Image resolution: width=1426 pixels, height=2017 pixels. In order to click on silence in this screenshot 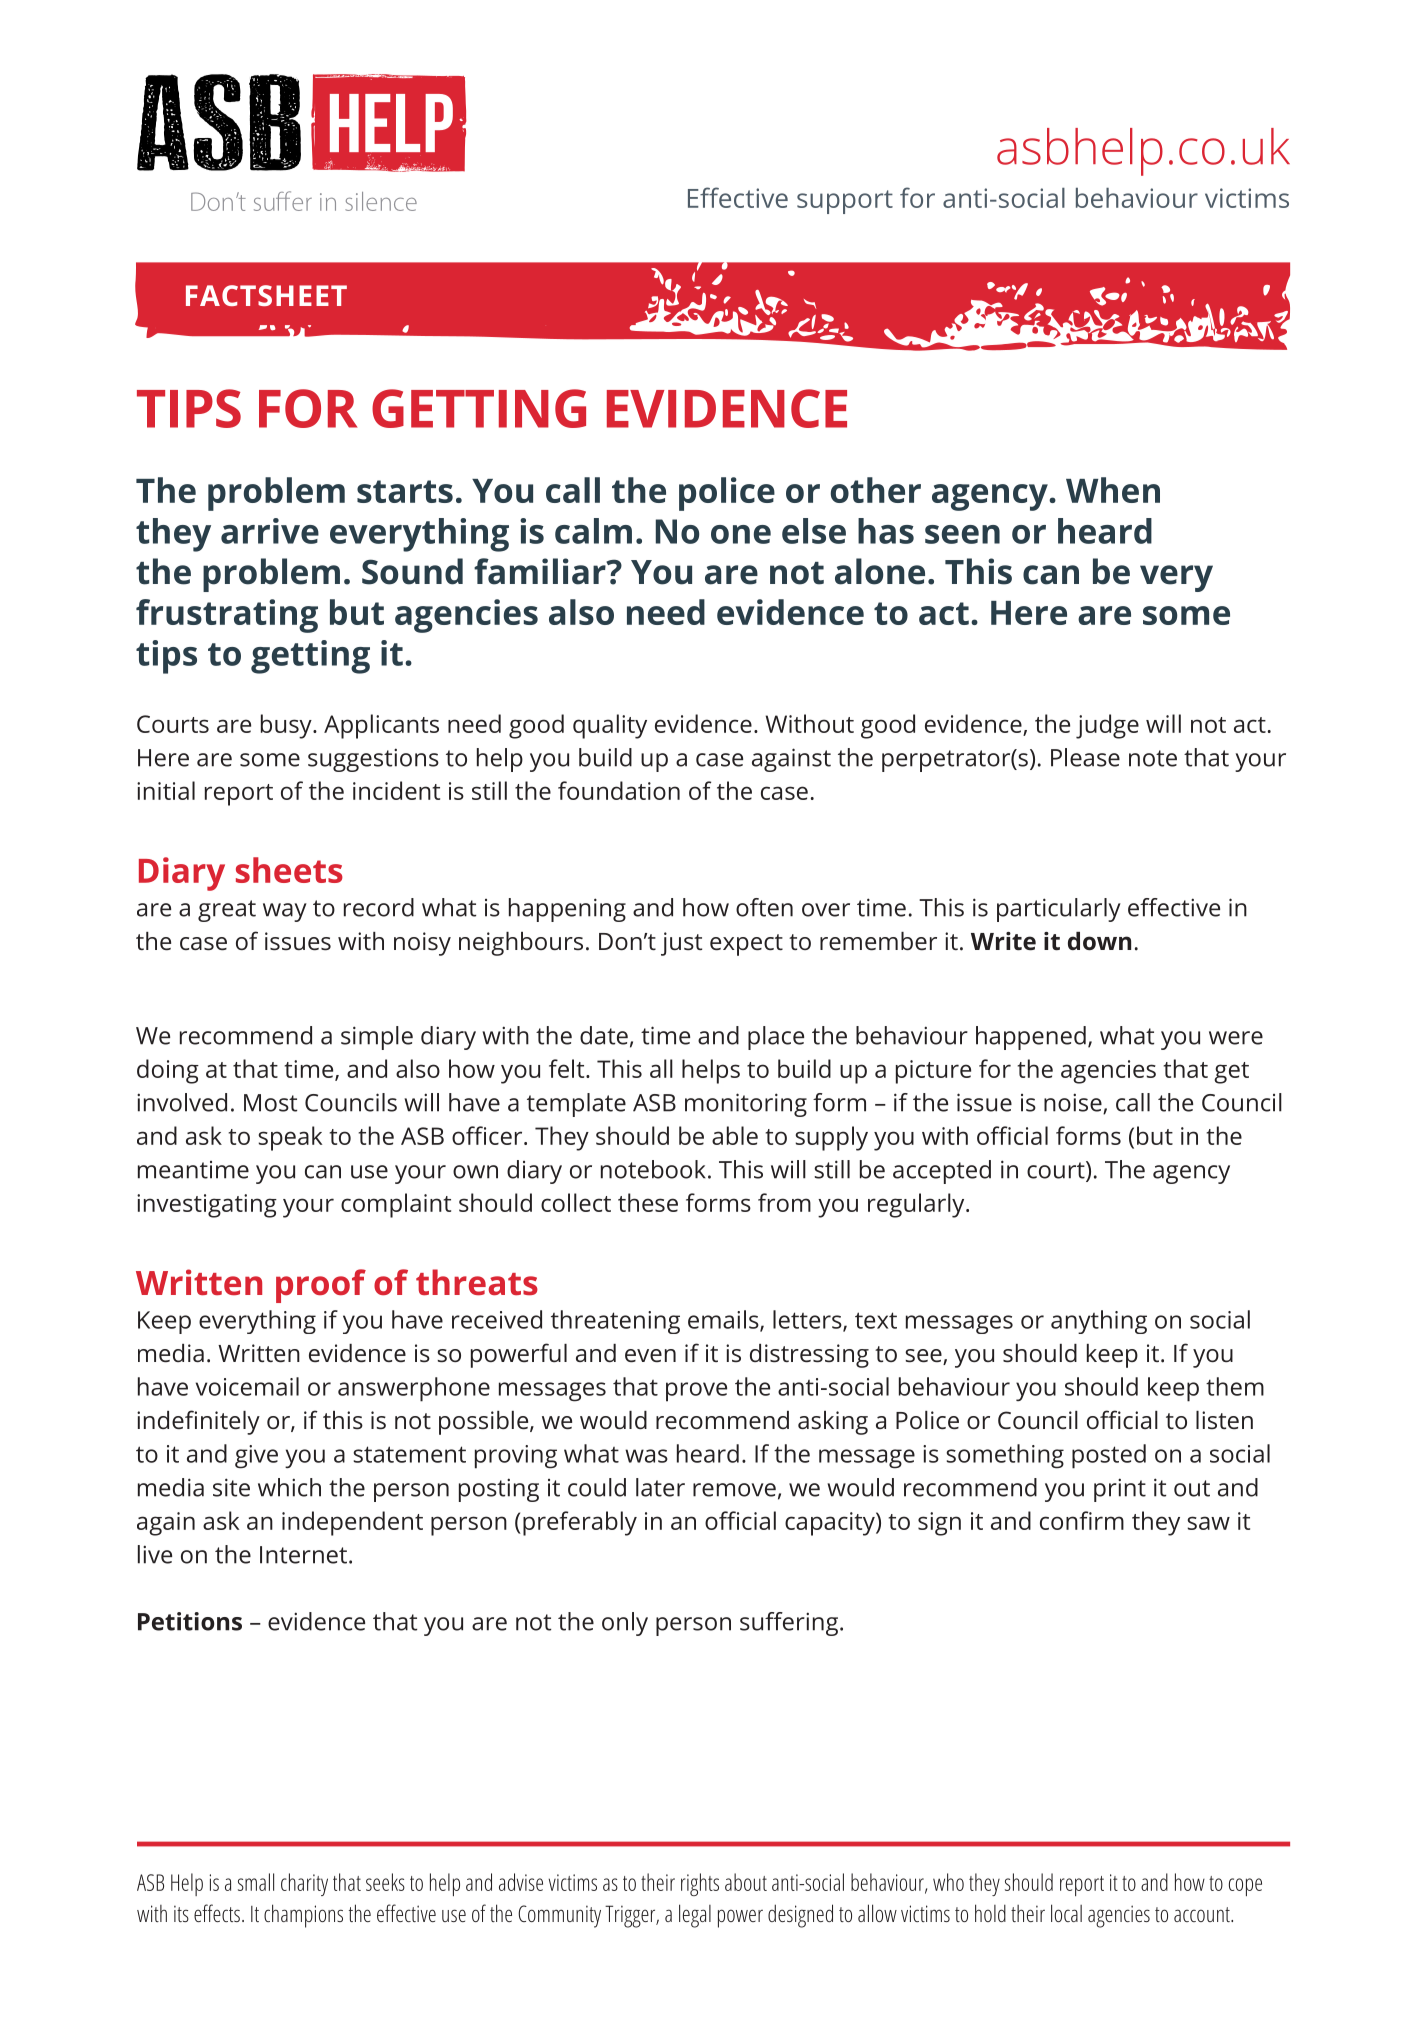, I will do `click(381, 201)`.
